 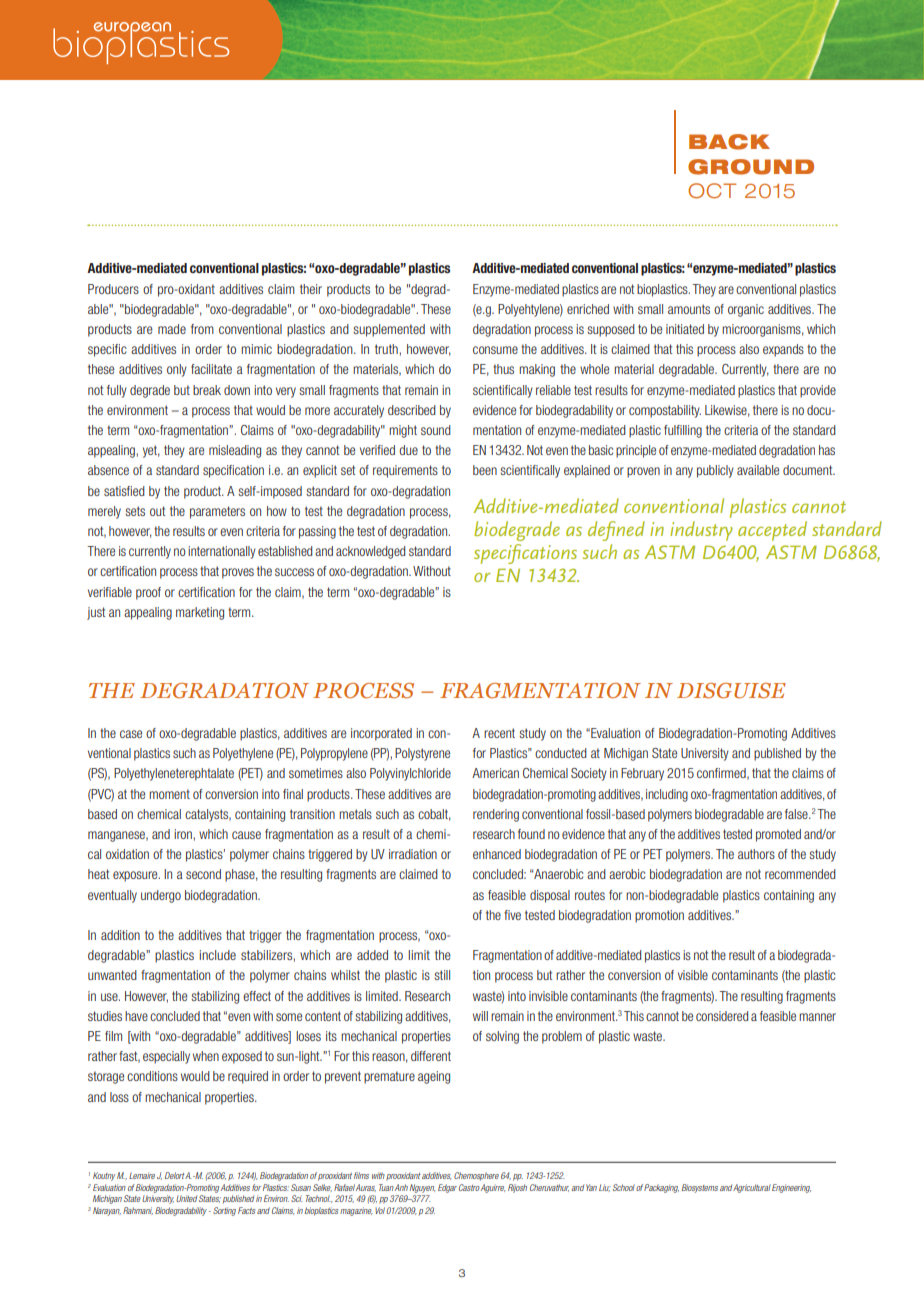 What do you see at coordinates (203, 874) in the page?
I see `second` at bounding box center [203, 874].
